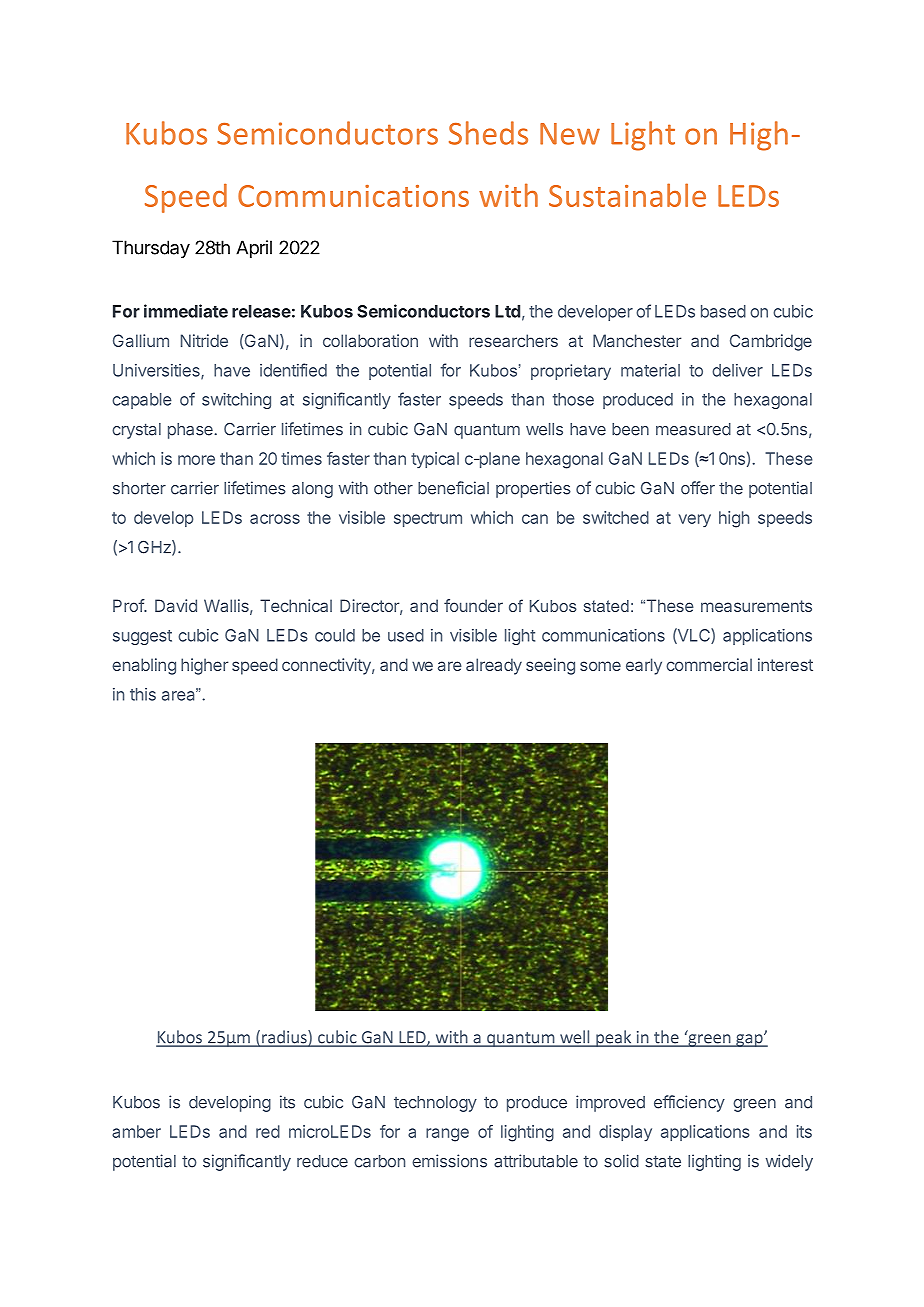 This document has width=924, height=1307. What do you see at coordinates (709, 664) in the document?
I see `commercial` at bounding box center [709, 664].
